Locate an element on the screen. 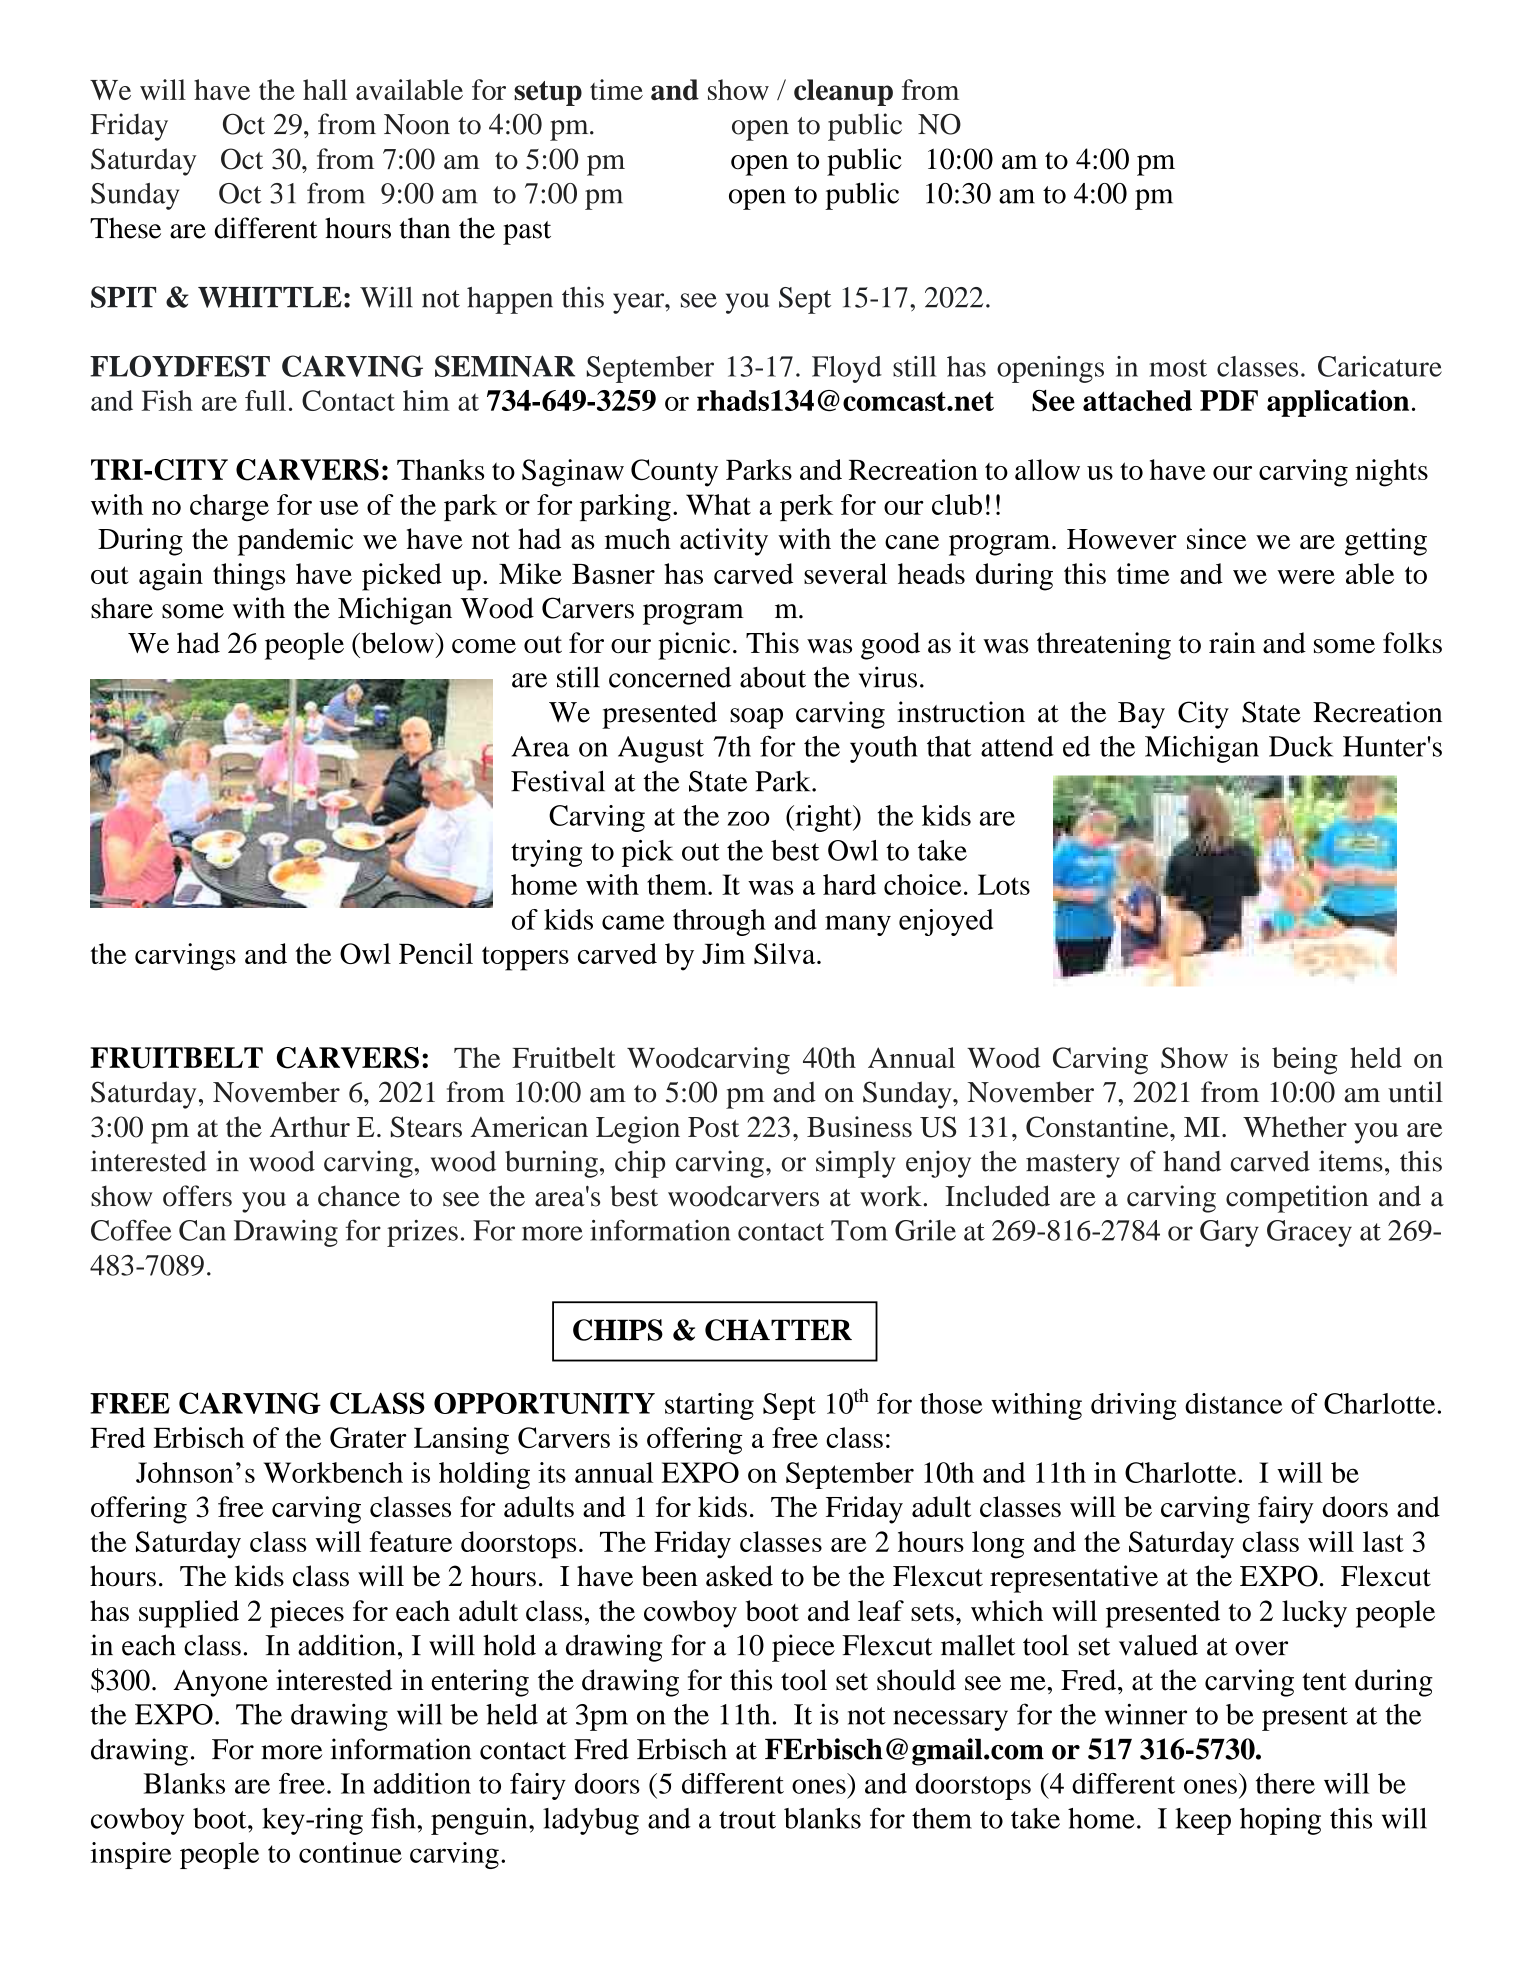 Image resolution: width=1533 pixels, height=1984 pixels. hall is located at coordinates (325, 89).
